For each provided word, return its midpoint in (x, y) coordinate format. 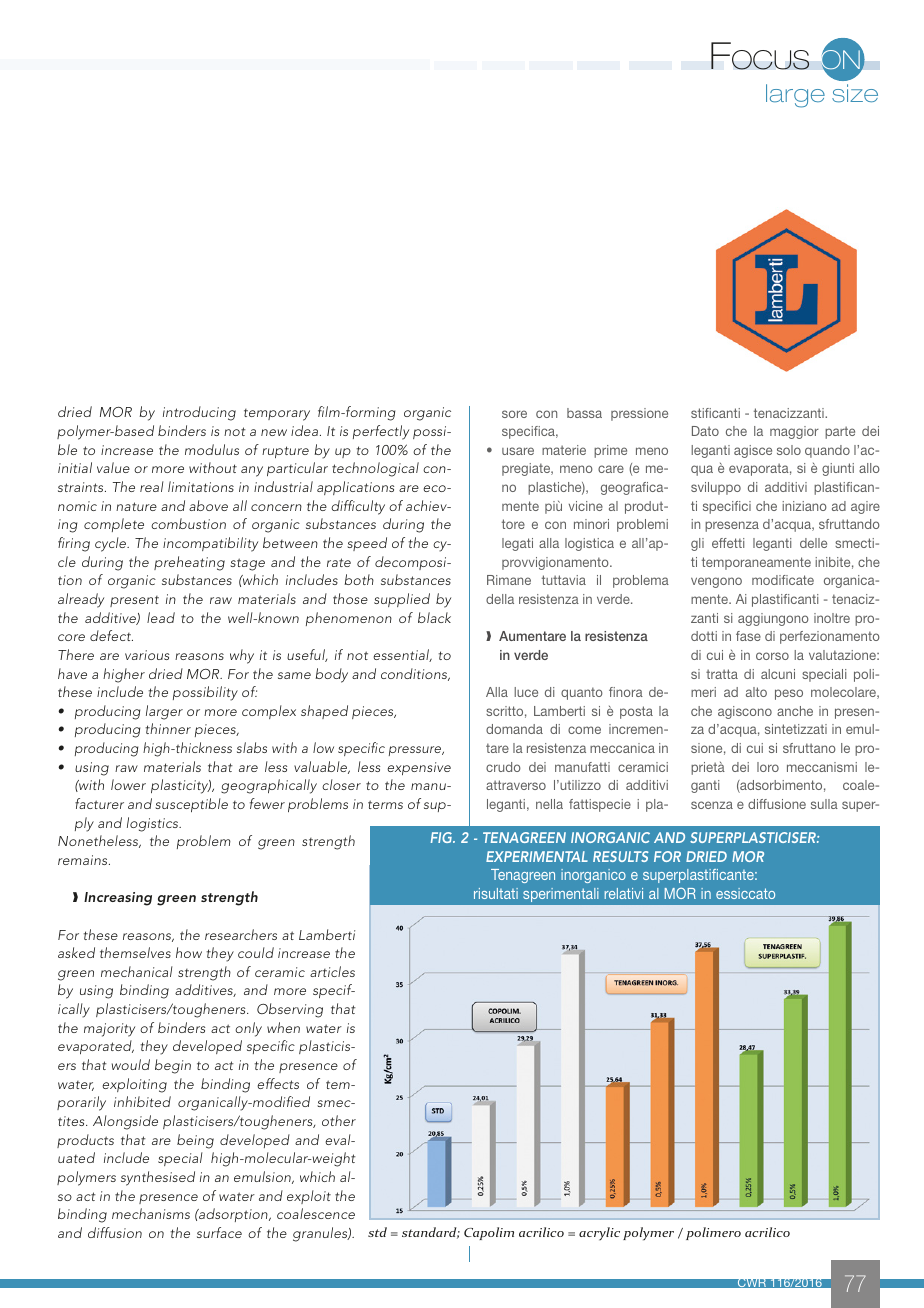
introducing (199, 413)
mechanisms (151, 1213)
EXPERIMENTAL (537, 856)
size (855, 93)
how (189, 952)
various (147, 655)
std (377, 1232)
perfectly (381, 432)
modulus (212, 449)
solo (789, 450)
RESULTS (621, 856)
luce (526, 692)
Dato (705, 431)
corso (772, 656)
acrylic (599, 1234)
